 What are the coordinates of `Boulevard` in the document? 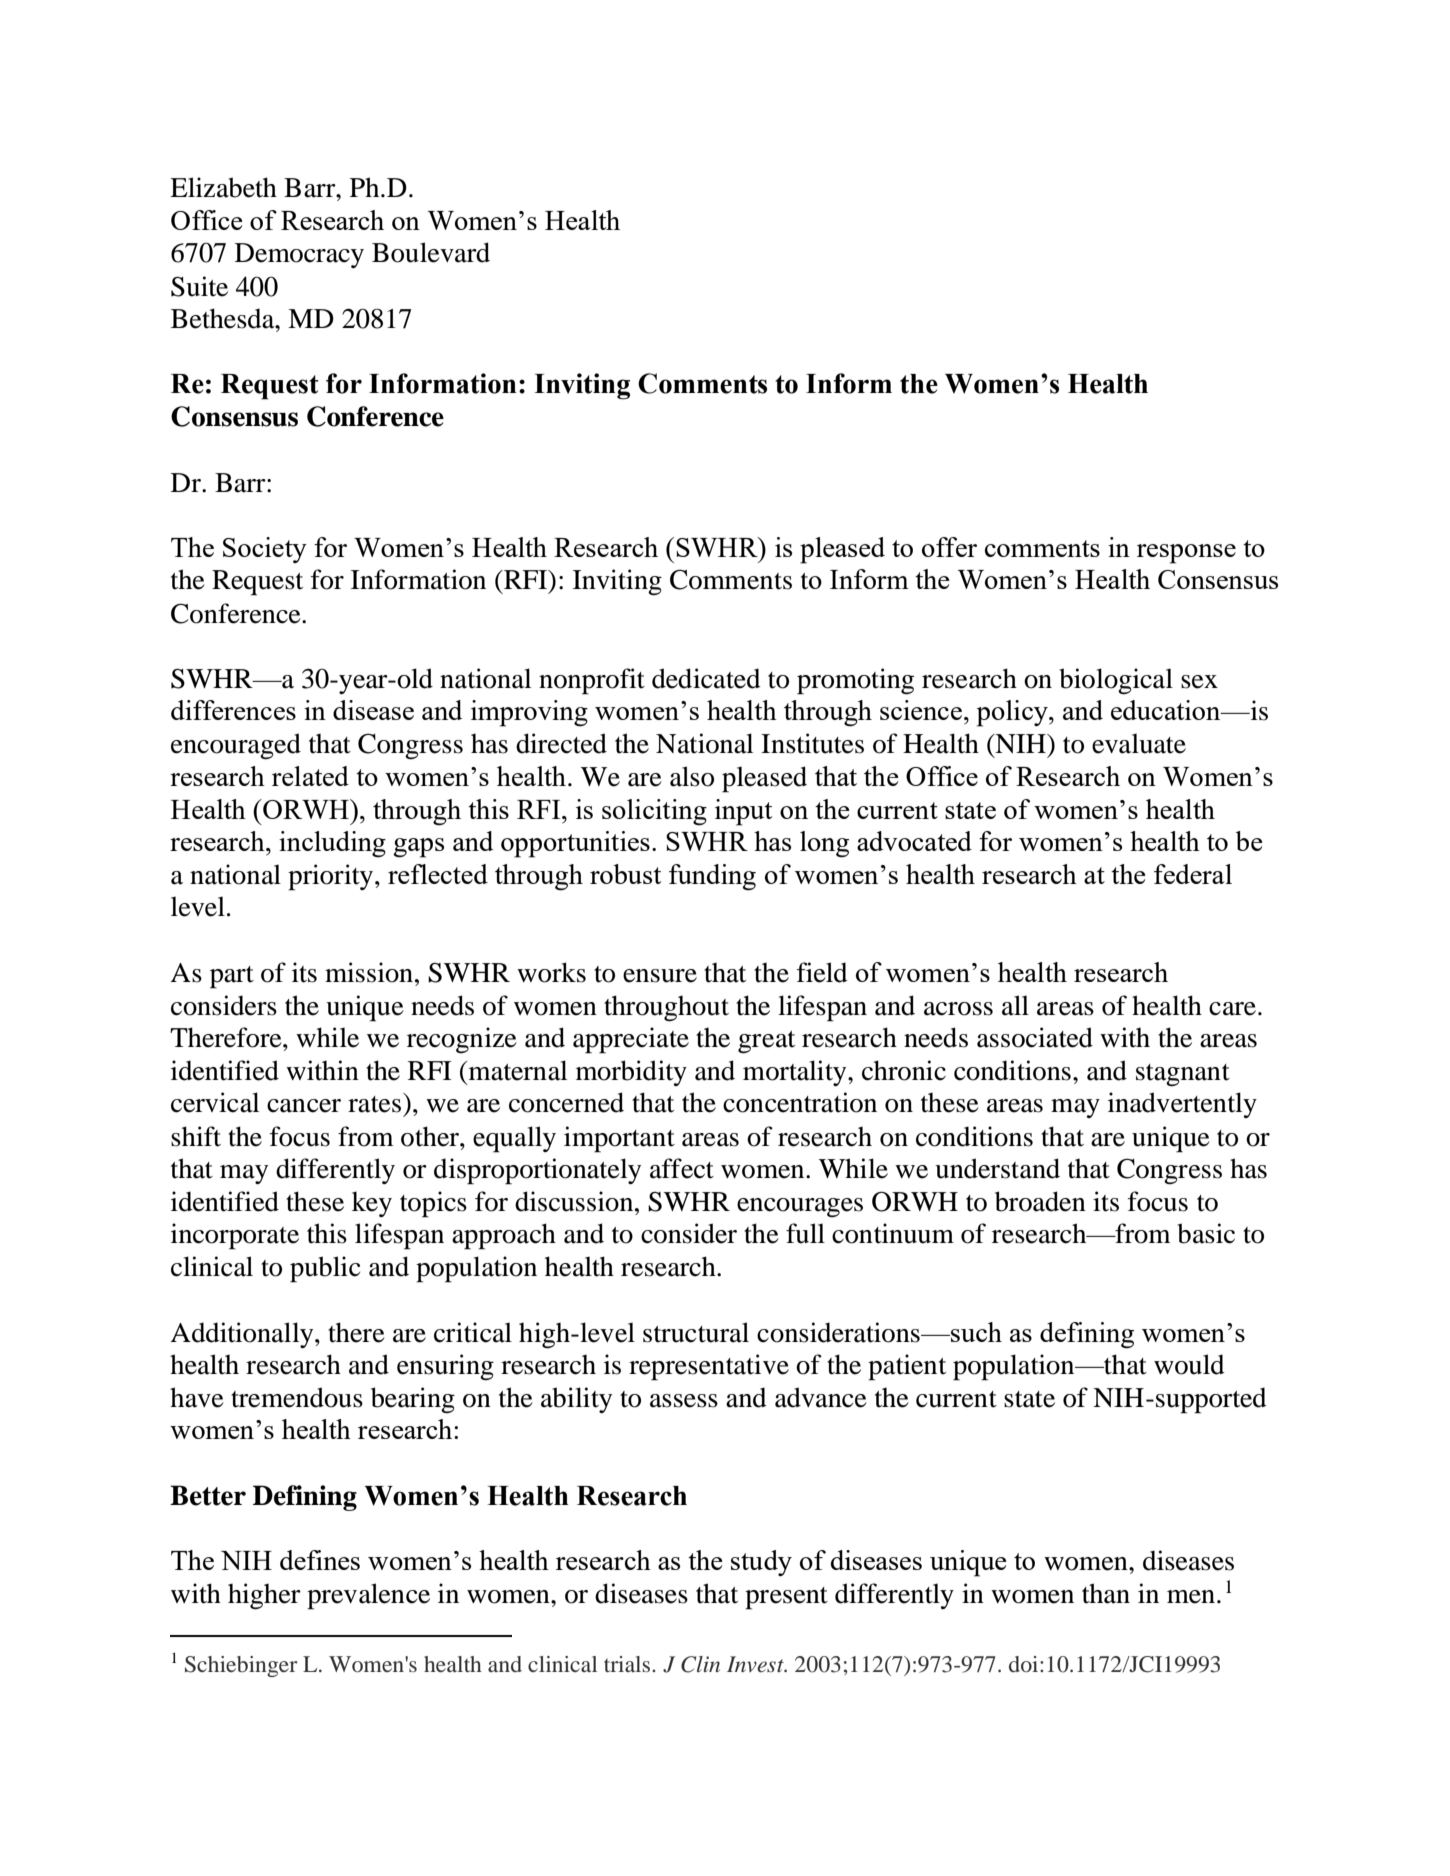 It's located at (431, 252).
